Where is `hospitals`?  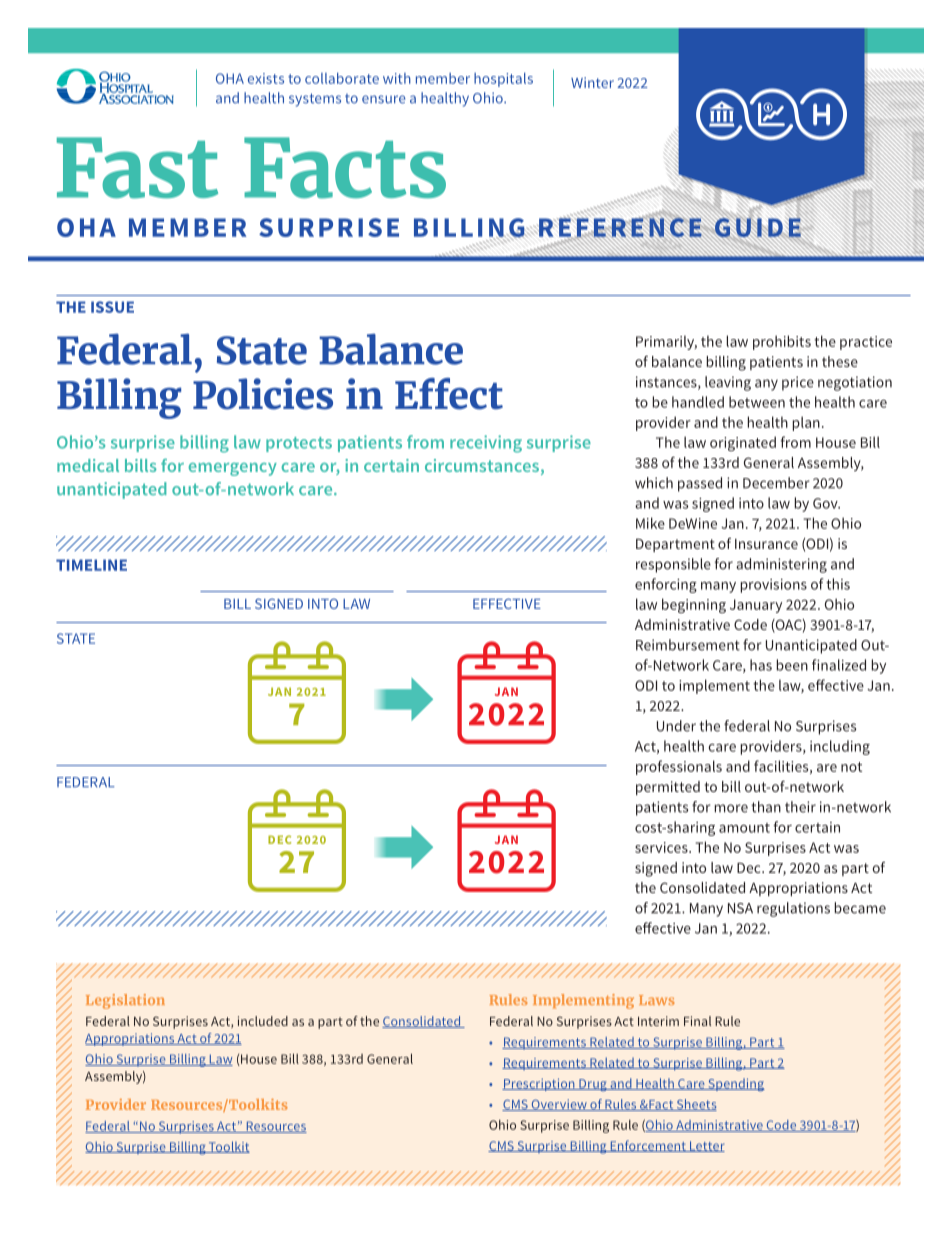 hospitals is located at coordinates (503, 79).
